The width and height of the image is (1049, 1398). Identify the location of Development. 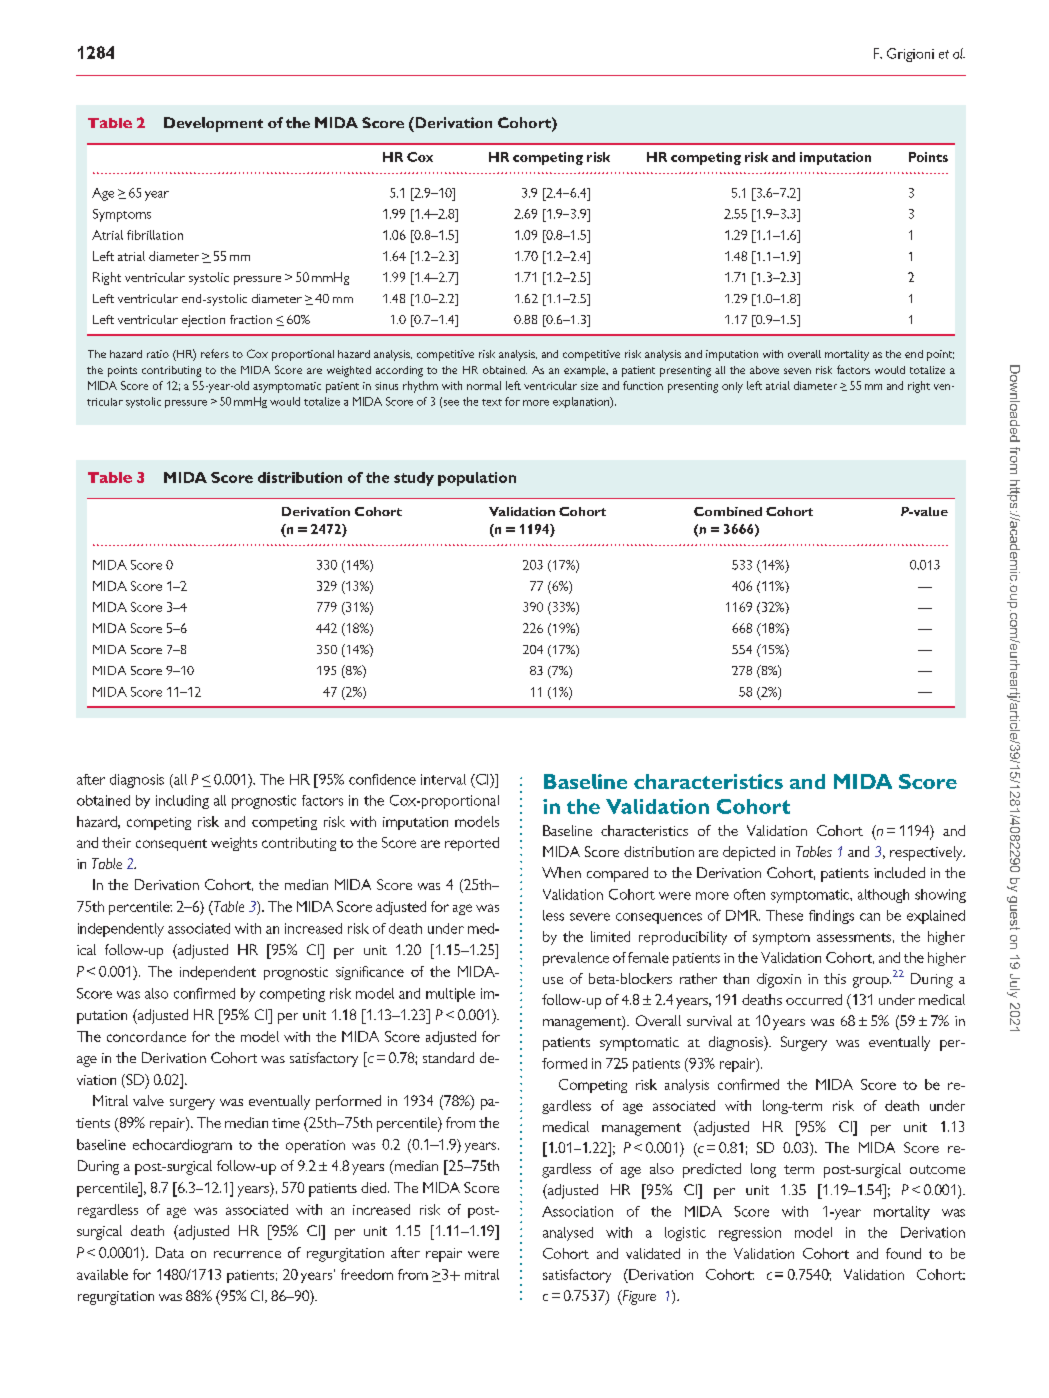
(213, 124).
